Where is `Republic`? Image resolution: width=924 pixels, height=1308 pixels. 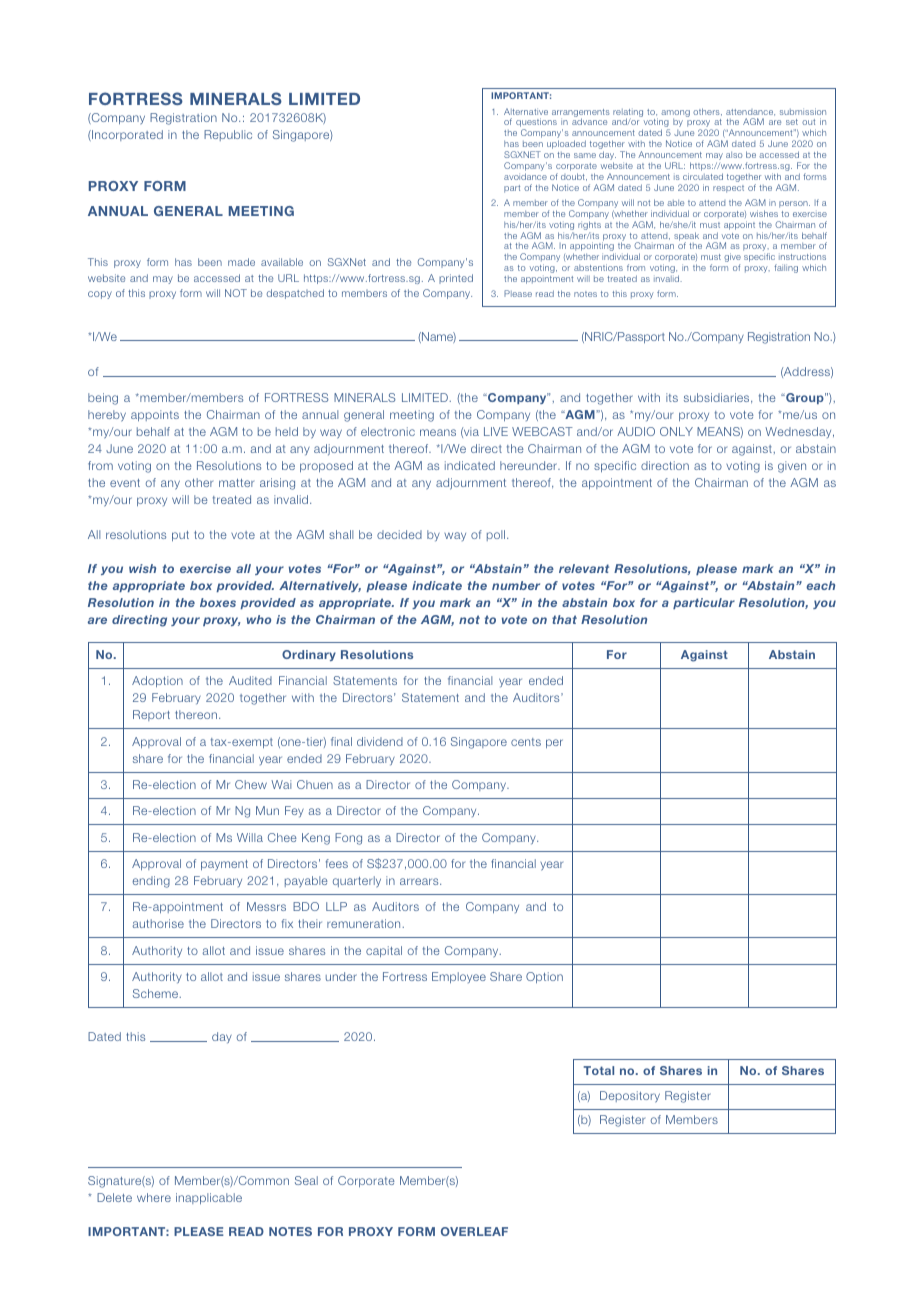 Republic is located at coordinates (228, 135).
